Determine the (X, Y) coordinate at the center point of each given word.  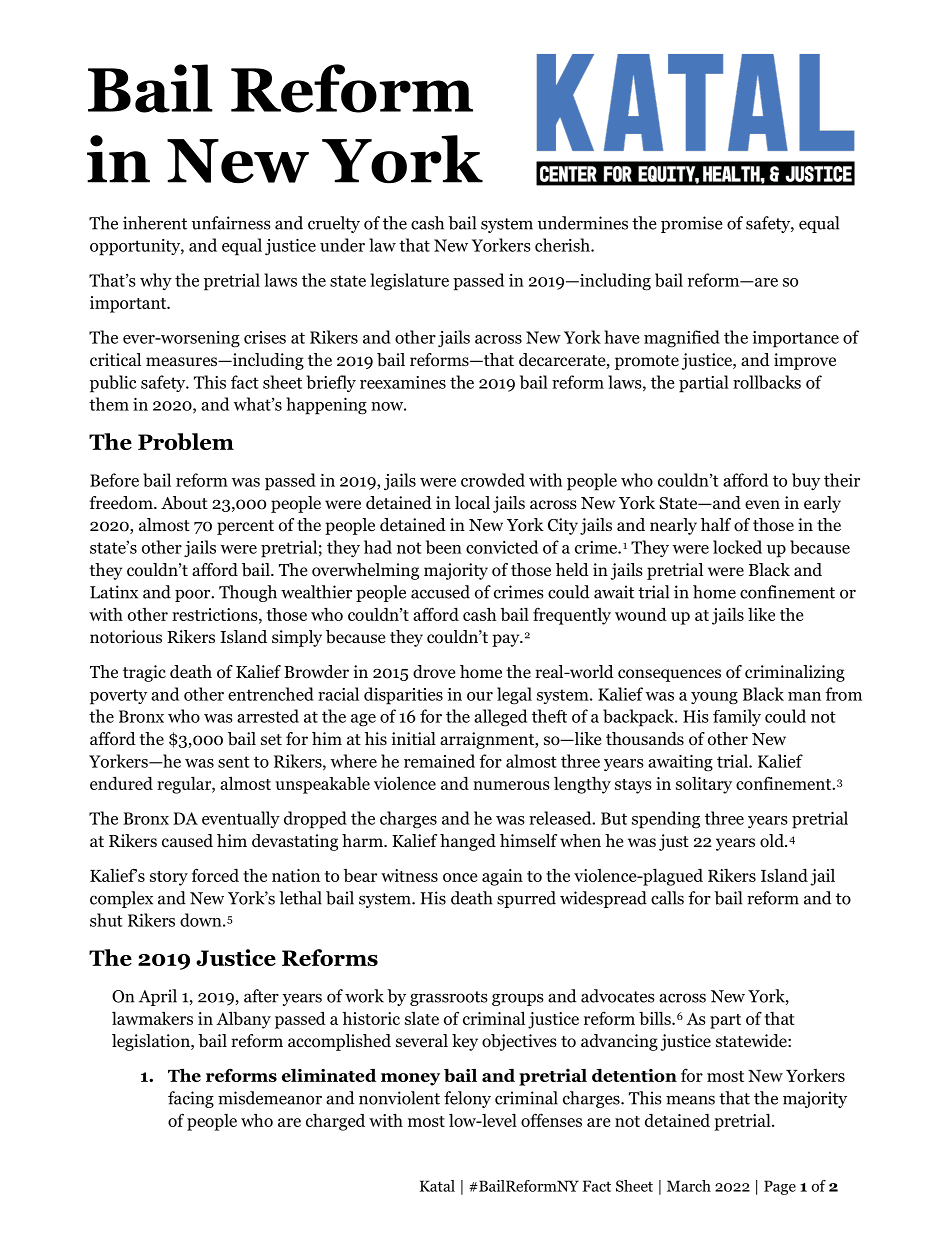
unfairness (231, 223)
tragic (144, 673)
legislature (409, 282)
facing (191, 1099)
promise (692, 224)
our (480, 696)
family (737, 717)
